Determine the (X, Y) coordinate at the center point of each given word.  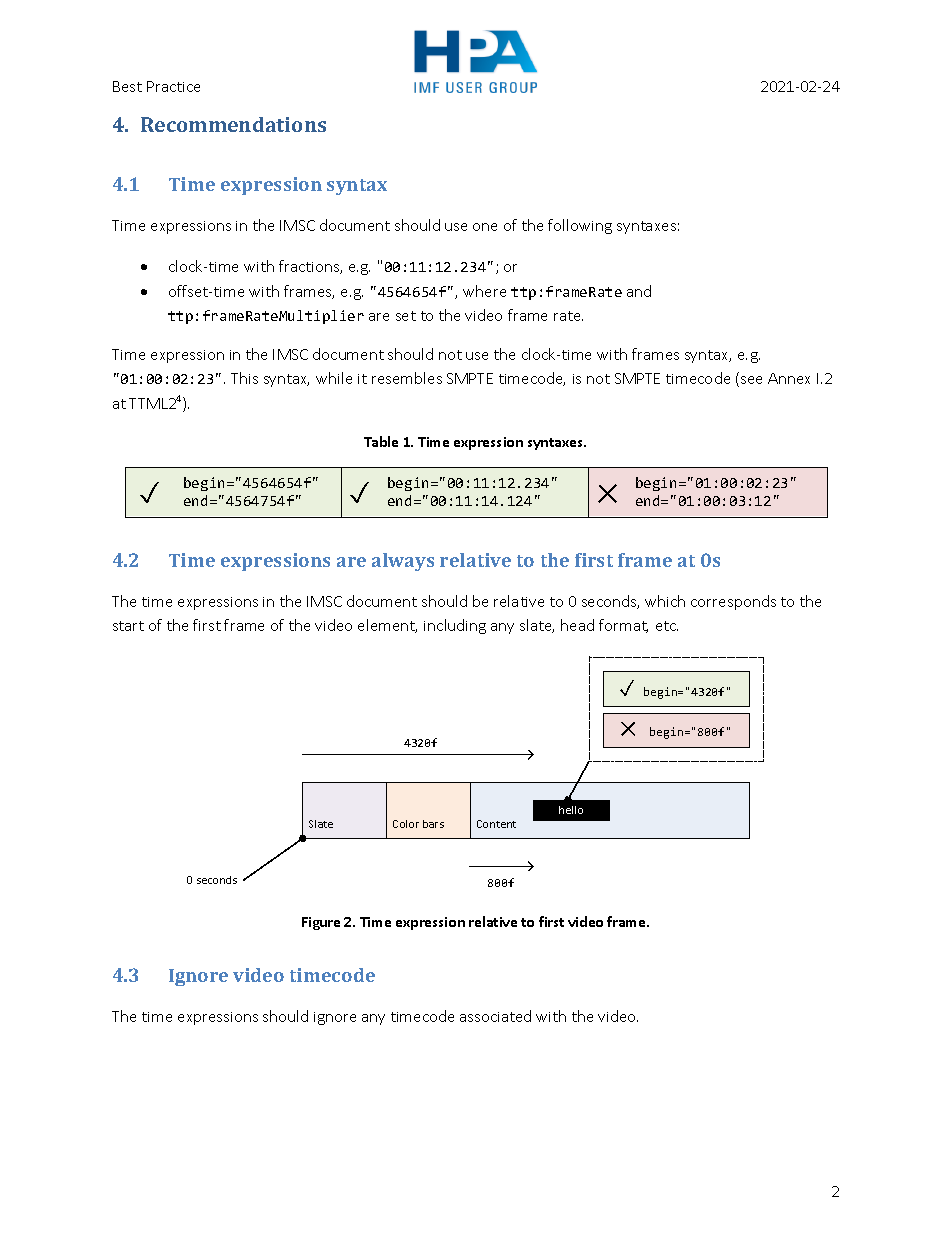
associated (495, 1016)
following (580, 226)
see (751, 380)
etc (667, 626)
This (244, 378)
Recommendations (233, 124)
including (455, 626)
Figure (321, 923)
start (128, 626)
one (485, 227)
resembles (407, 378)
